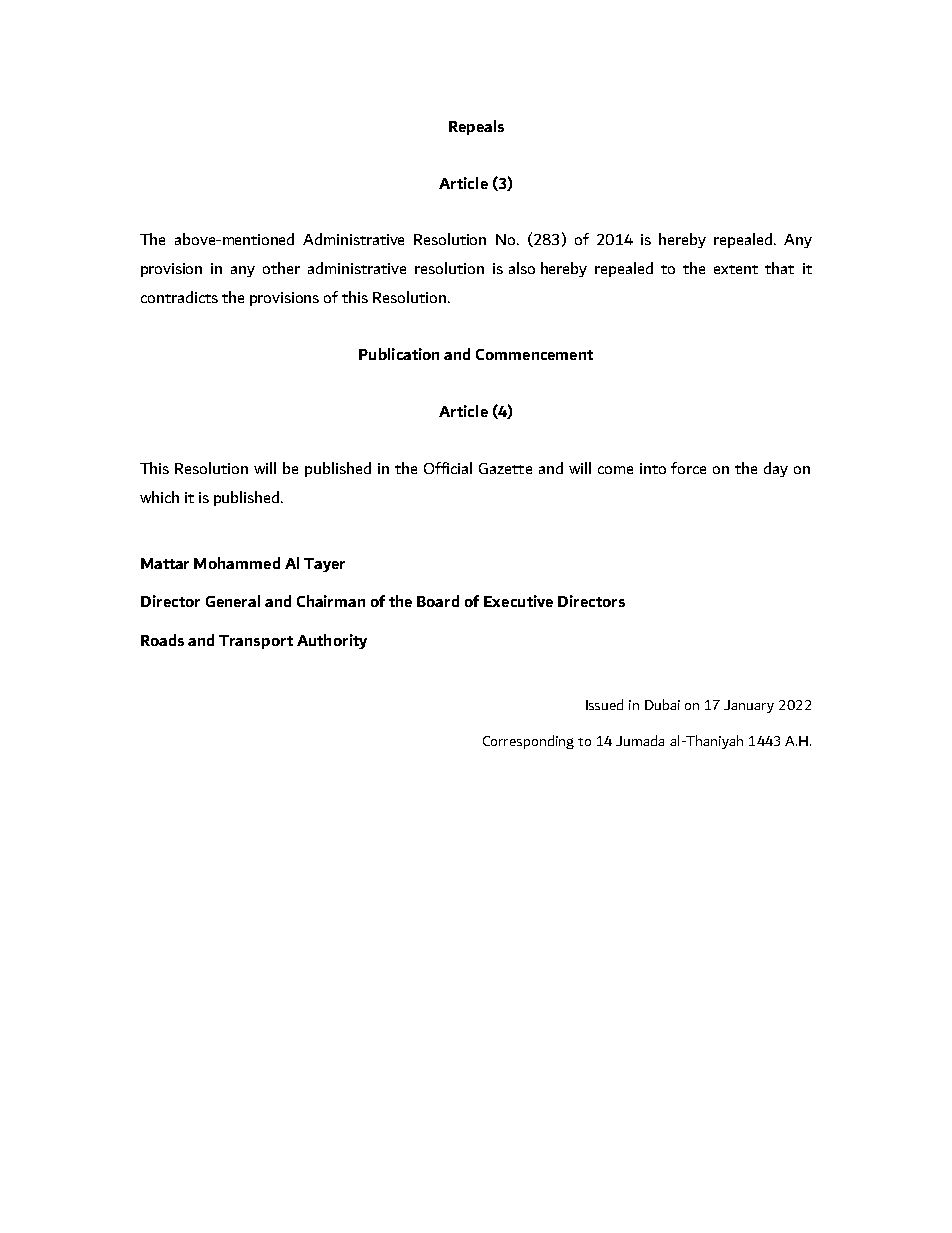 The height and width of the screenshot is (1233, 952). What do you see at coordinates (281, 268) in the screenshot?
I see `other` at bounding box center [281, 268].
